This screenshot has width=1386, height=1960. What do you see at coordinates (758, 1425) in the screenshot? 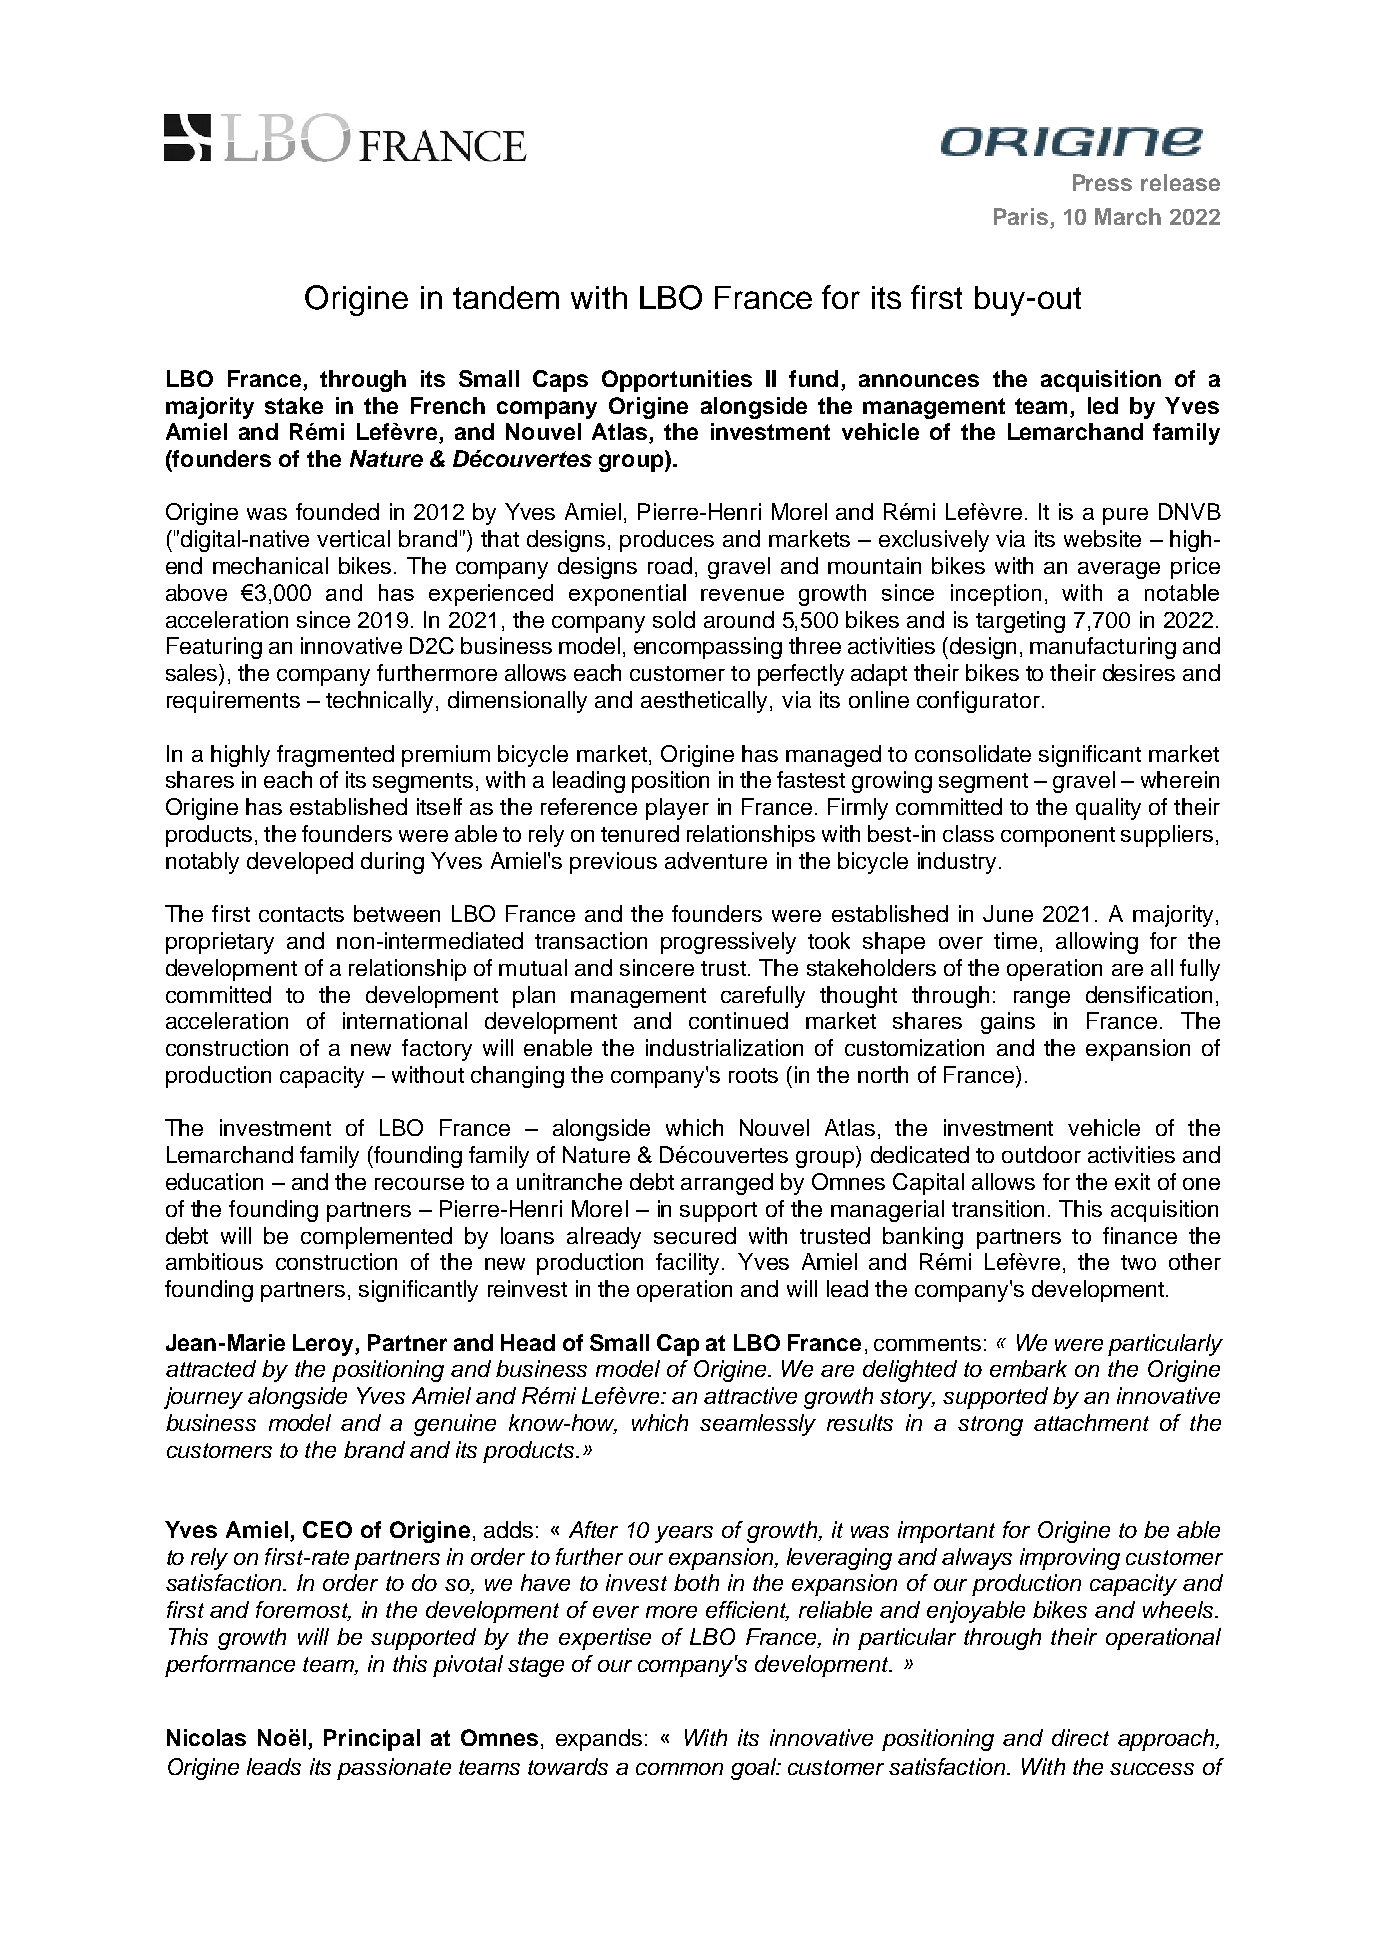
I see `seamlessly` at bounding box center [758, 1425].
